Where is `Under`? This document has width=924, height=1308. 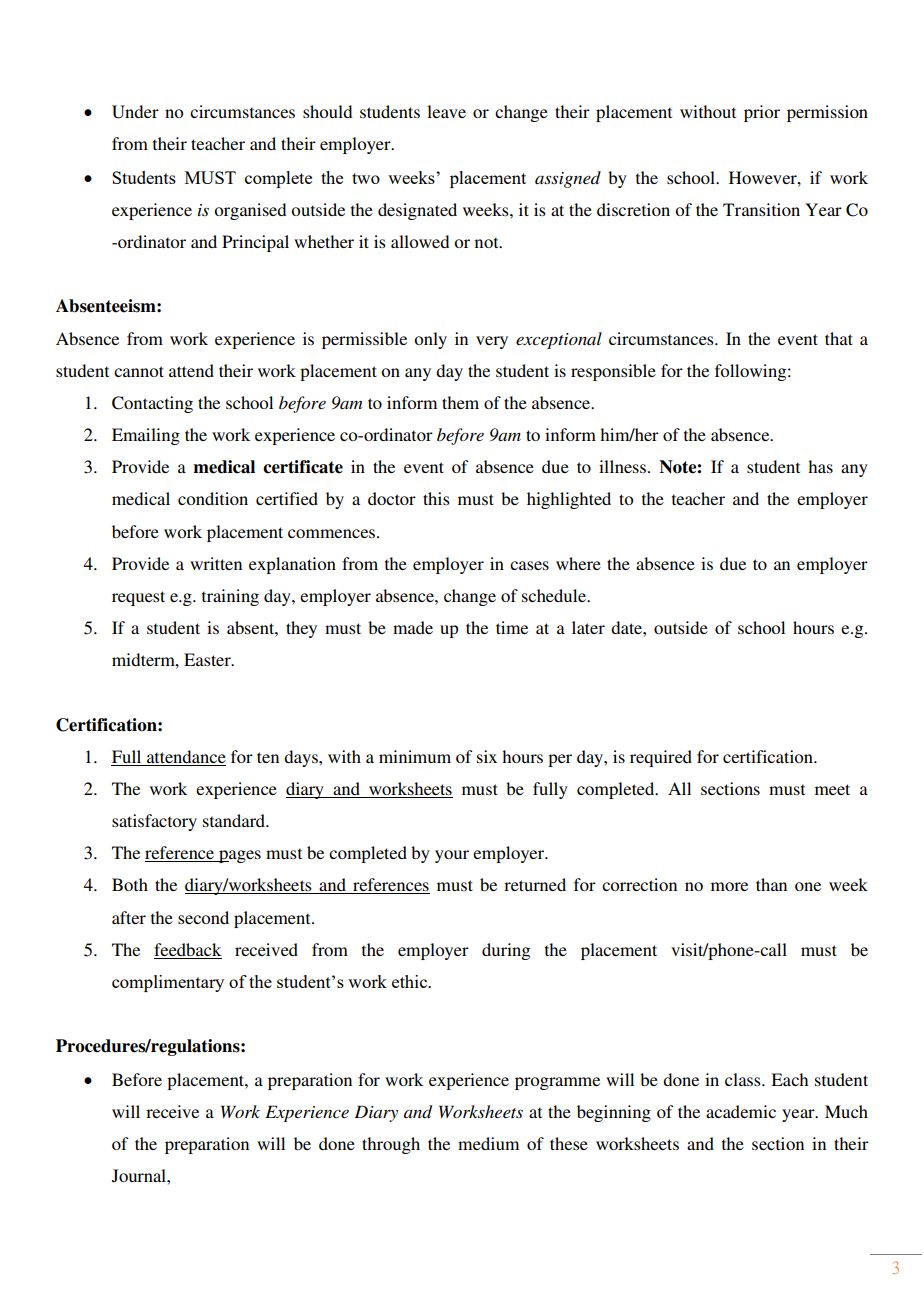 Under is located at coordinates (135, 112).
